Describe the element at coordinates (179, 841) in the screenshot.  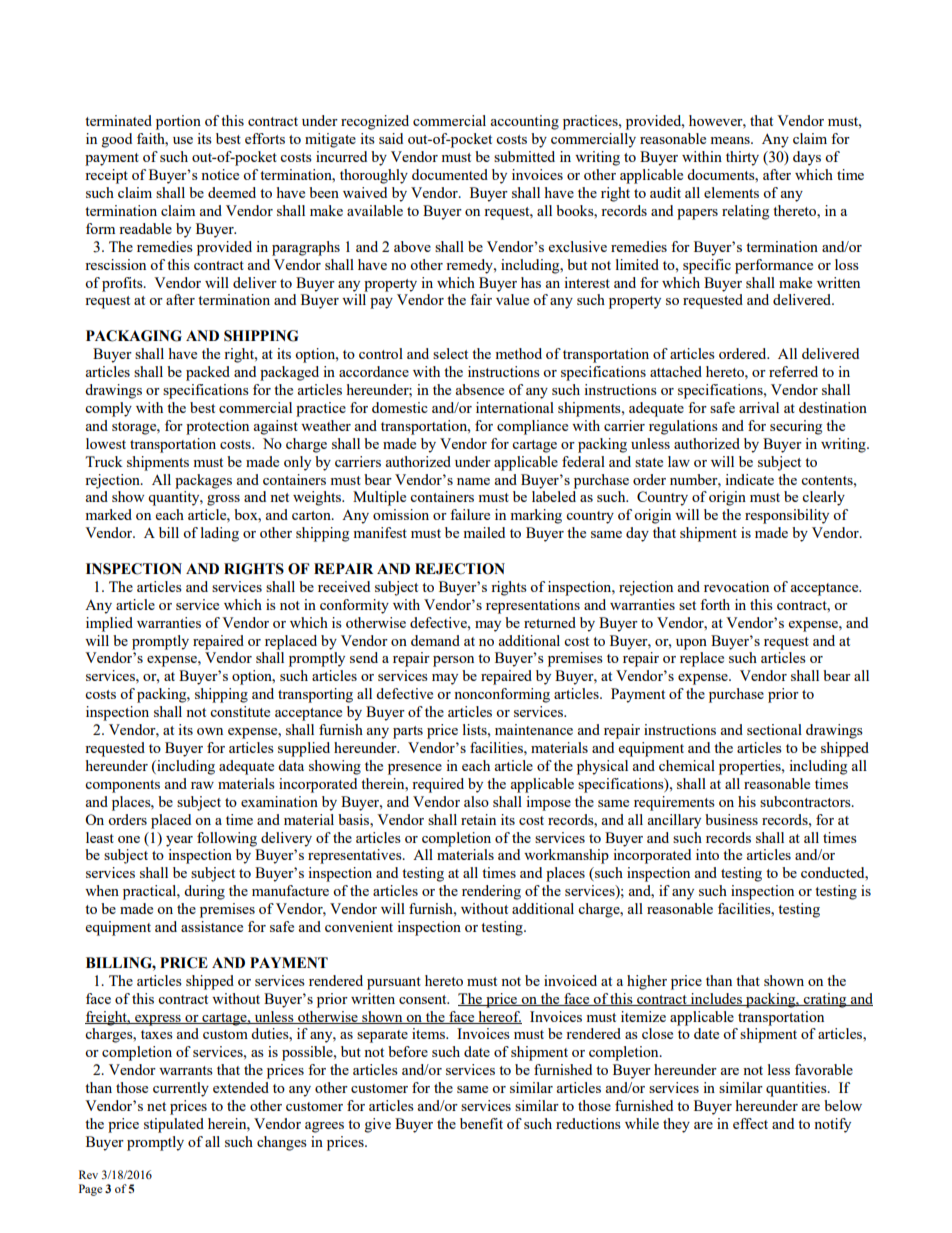
I see `year` at that location.
